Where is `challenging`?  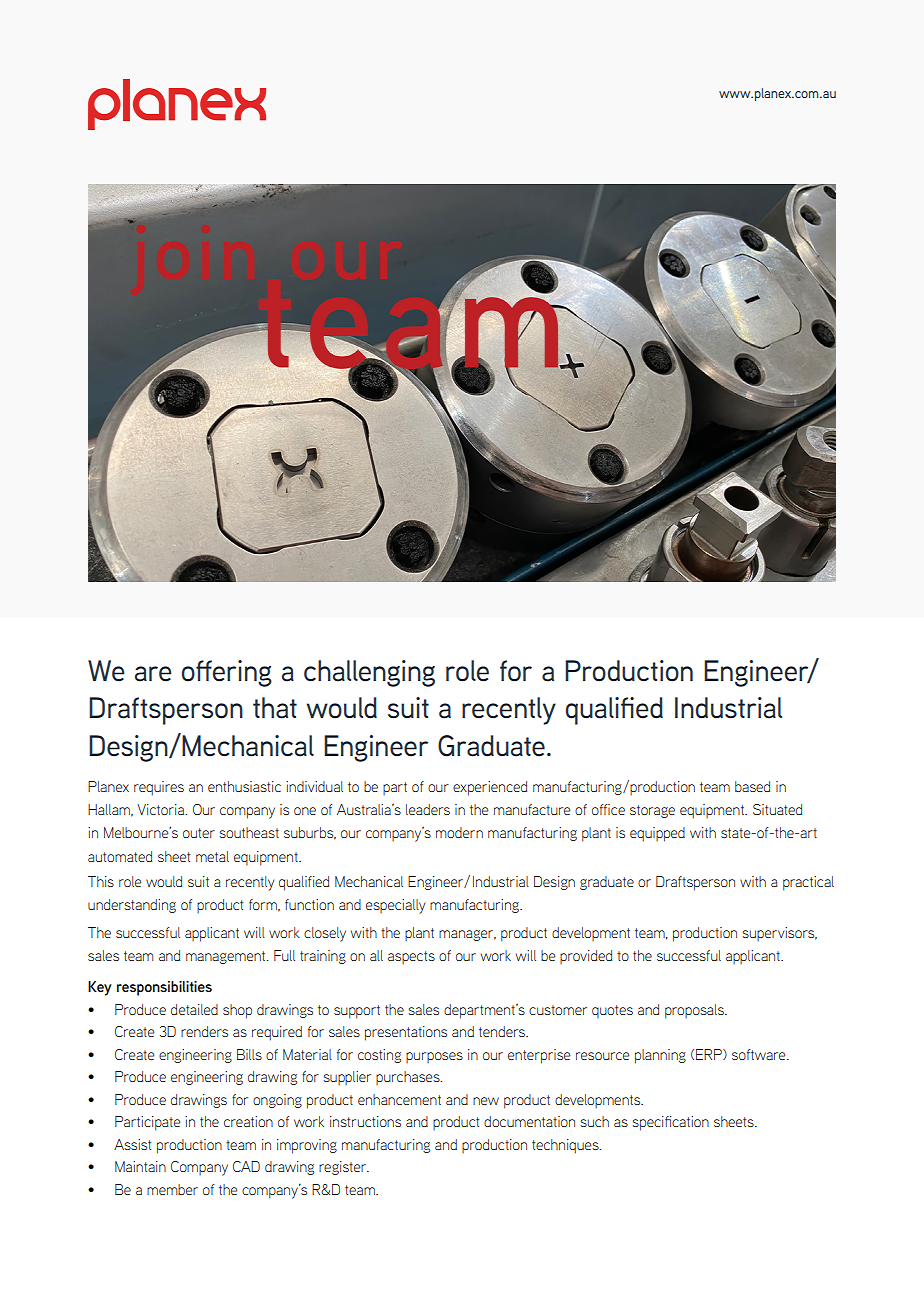
challenging is located at coordinates (369, 673).
